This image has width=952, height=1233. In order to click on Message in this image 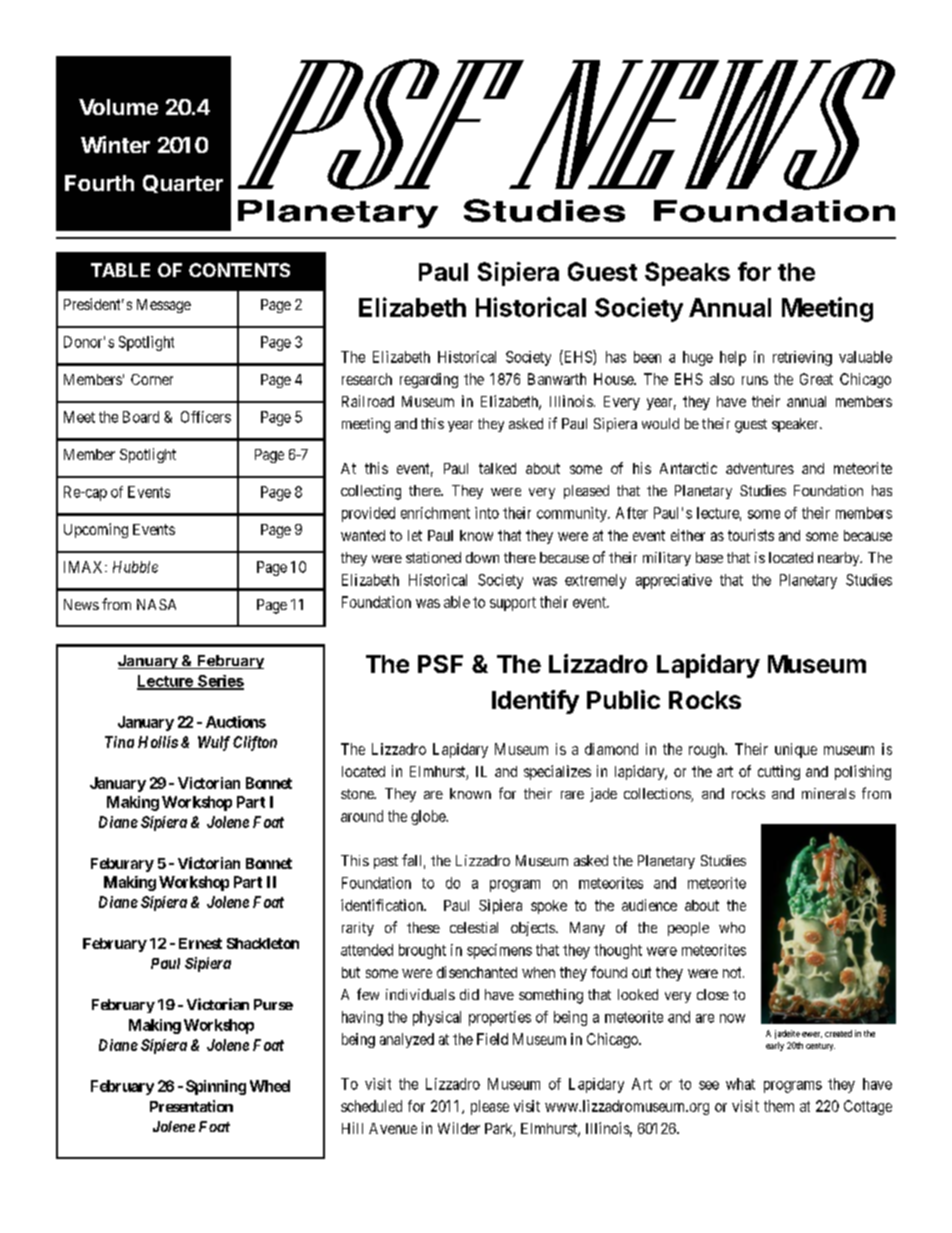, I will do `click(164, 306)`.
